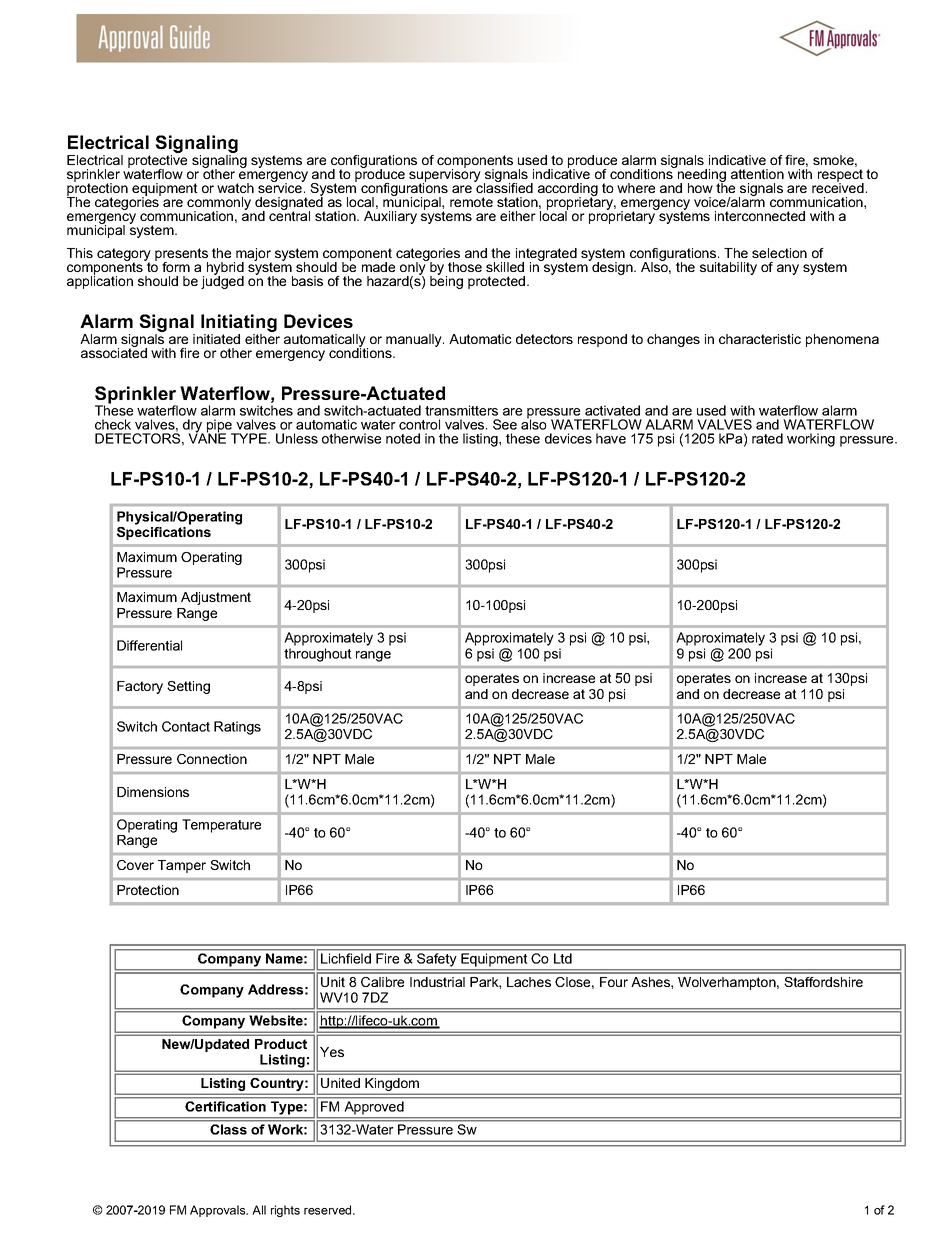  What do you see at coordinates (332, 1052) in the image?
I see `Yes` at bounding box center [332, 1052].
